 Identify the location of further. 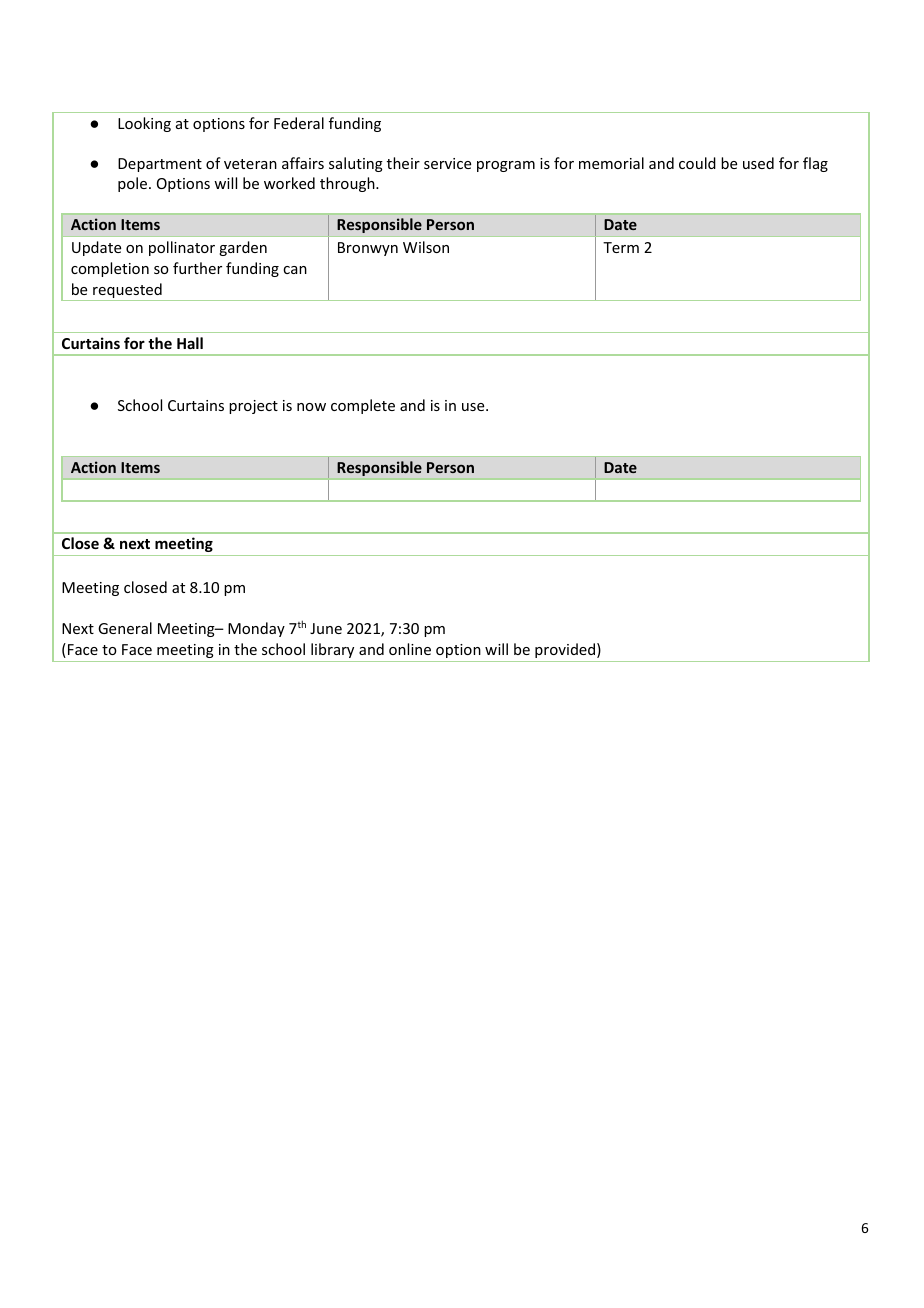
(197, 268).
